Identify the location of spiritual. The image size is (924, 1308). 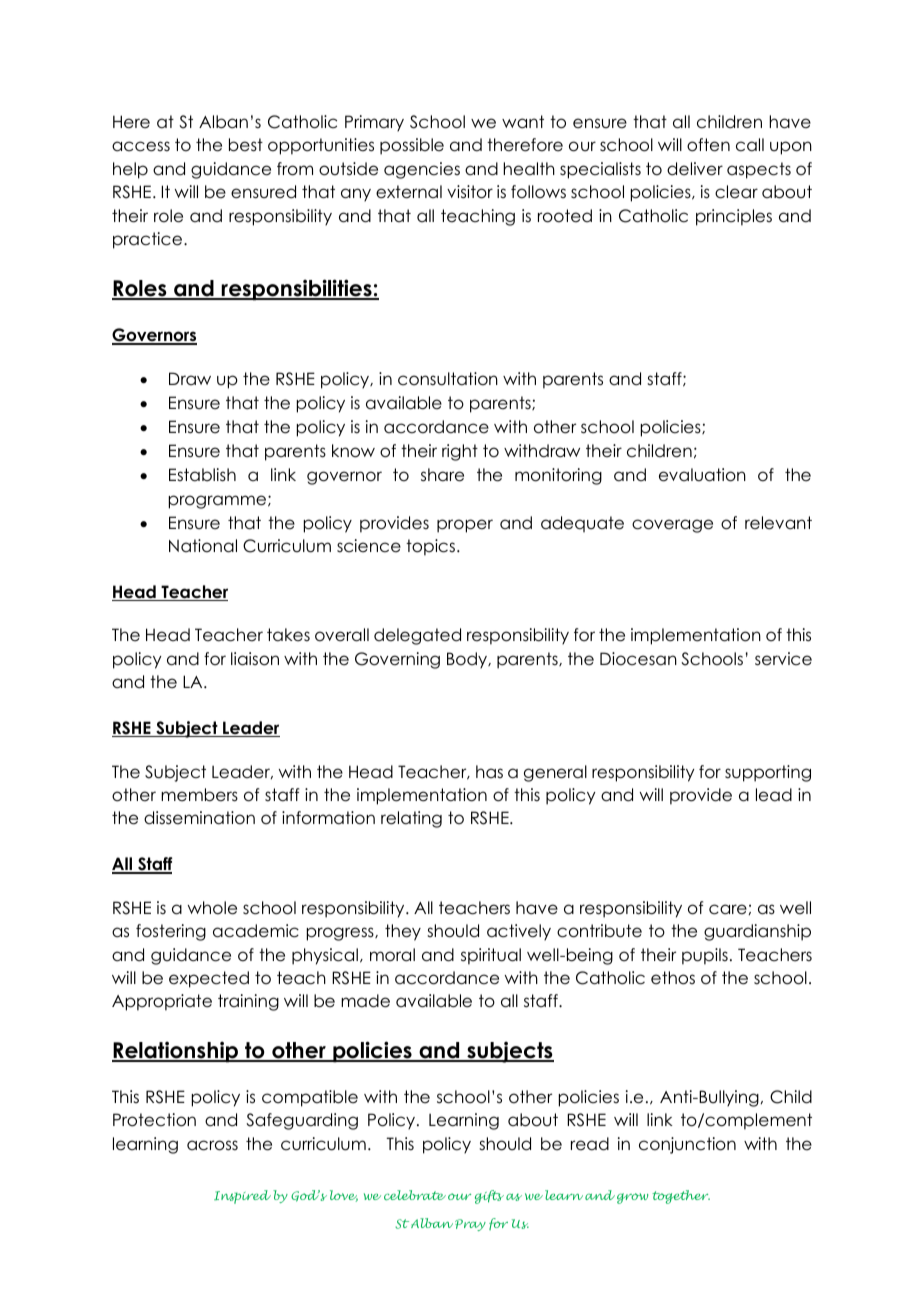
(491, 956).
